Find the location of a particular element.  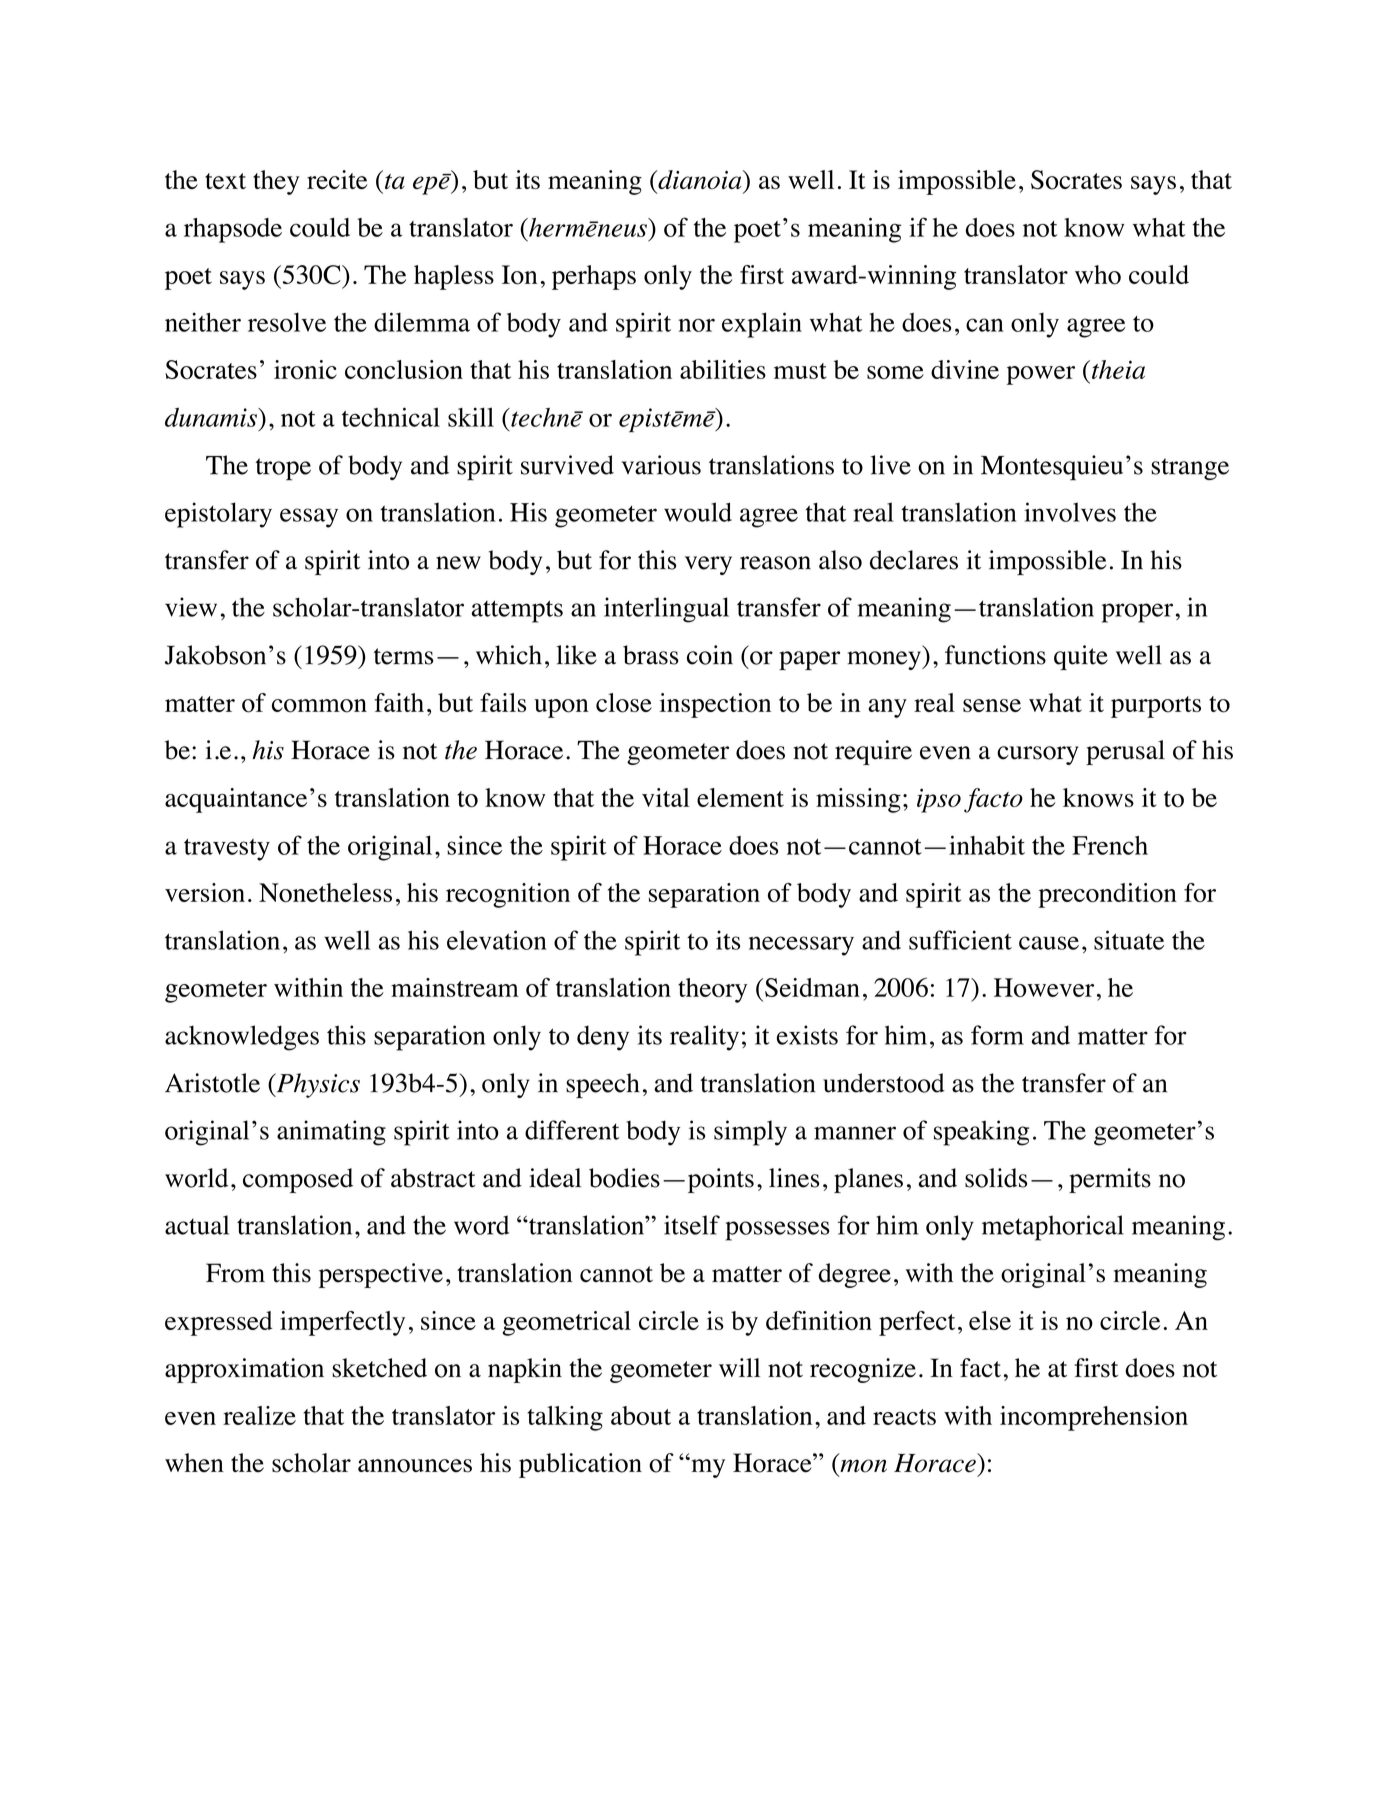

coin is located at coordinates (710, 655).
